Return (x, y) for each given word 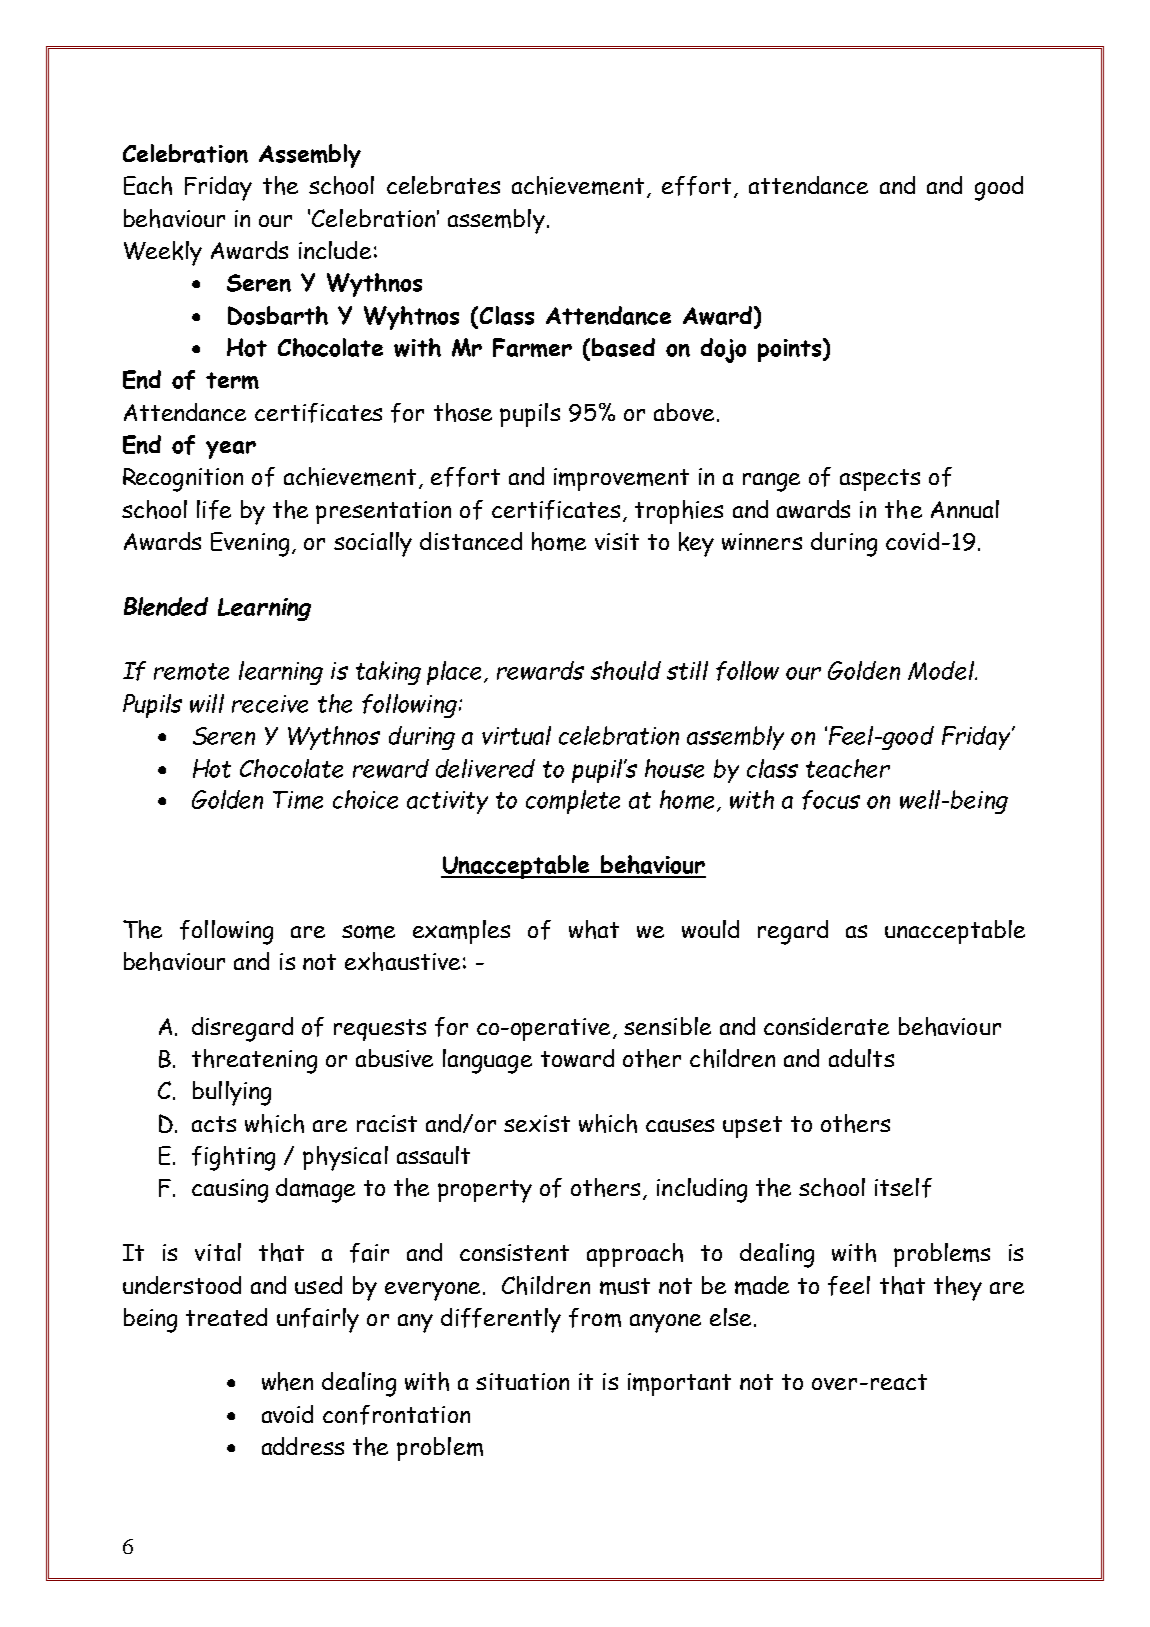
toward (577, 1058)
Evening (250, 544)
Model (942, 670)
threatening (254, 1061)
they (958, 1288)
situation (522, 1381)
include (335, 250)
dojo (723, 350)
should (626, 670)
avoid (287, 1414)
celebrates (443, 185)
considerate (826, 1026)
